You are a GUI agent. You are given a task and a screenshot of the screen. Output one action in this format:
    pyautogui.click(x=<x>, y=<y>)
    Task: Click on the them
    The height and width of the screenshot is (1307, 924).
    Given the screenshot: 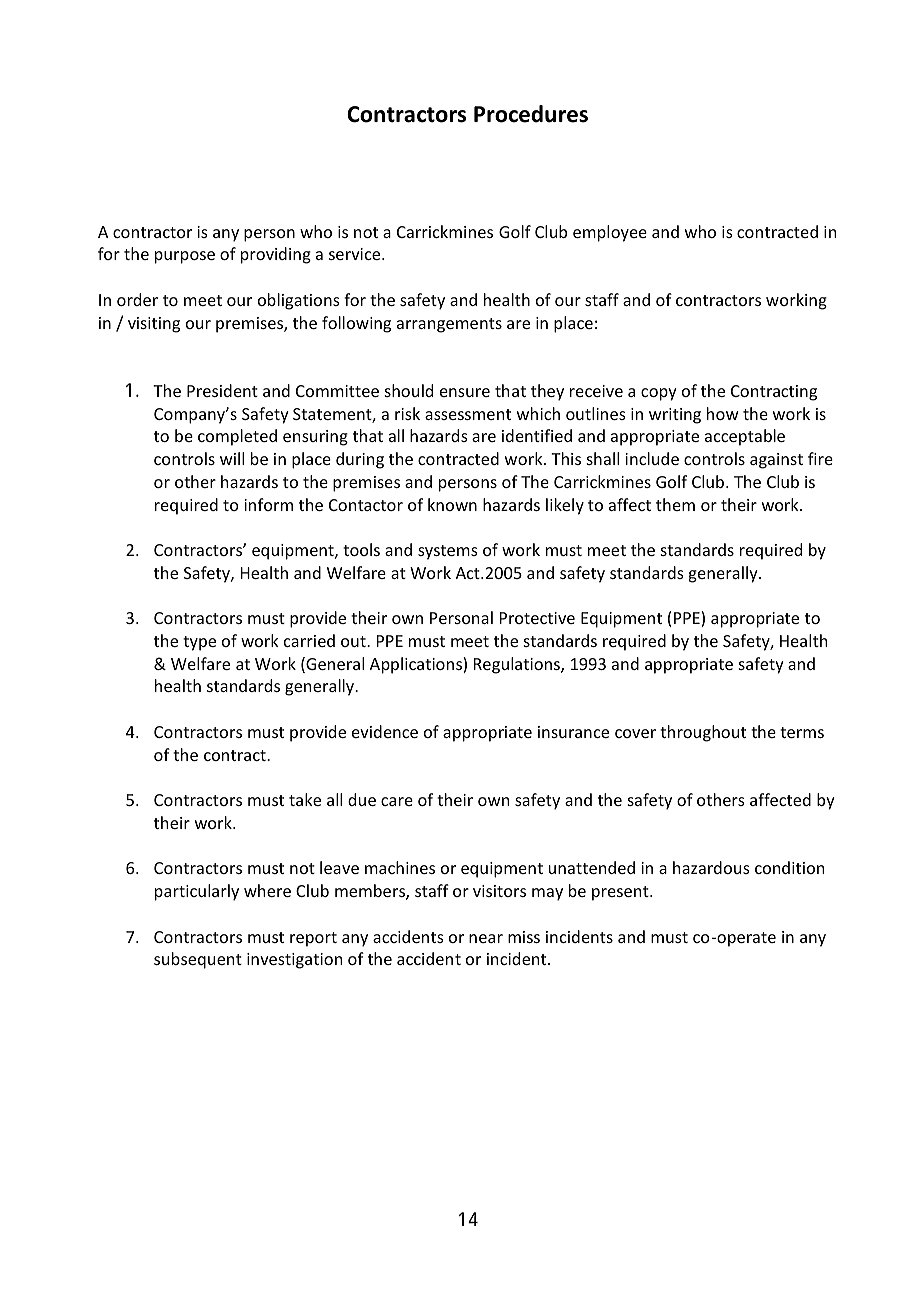 What is the action you would take?
    pyautogui.click(x=675, y=504)
